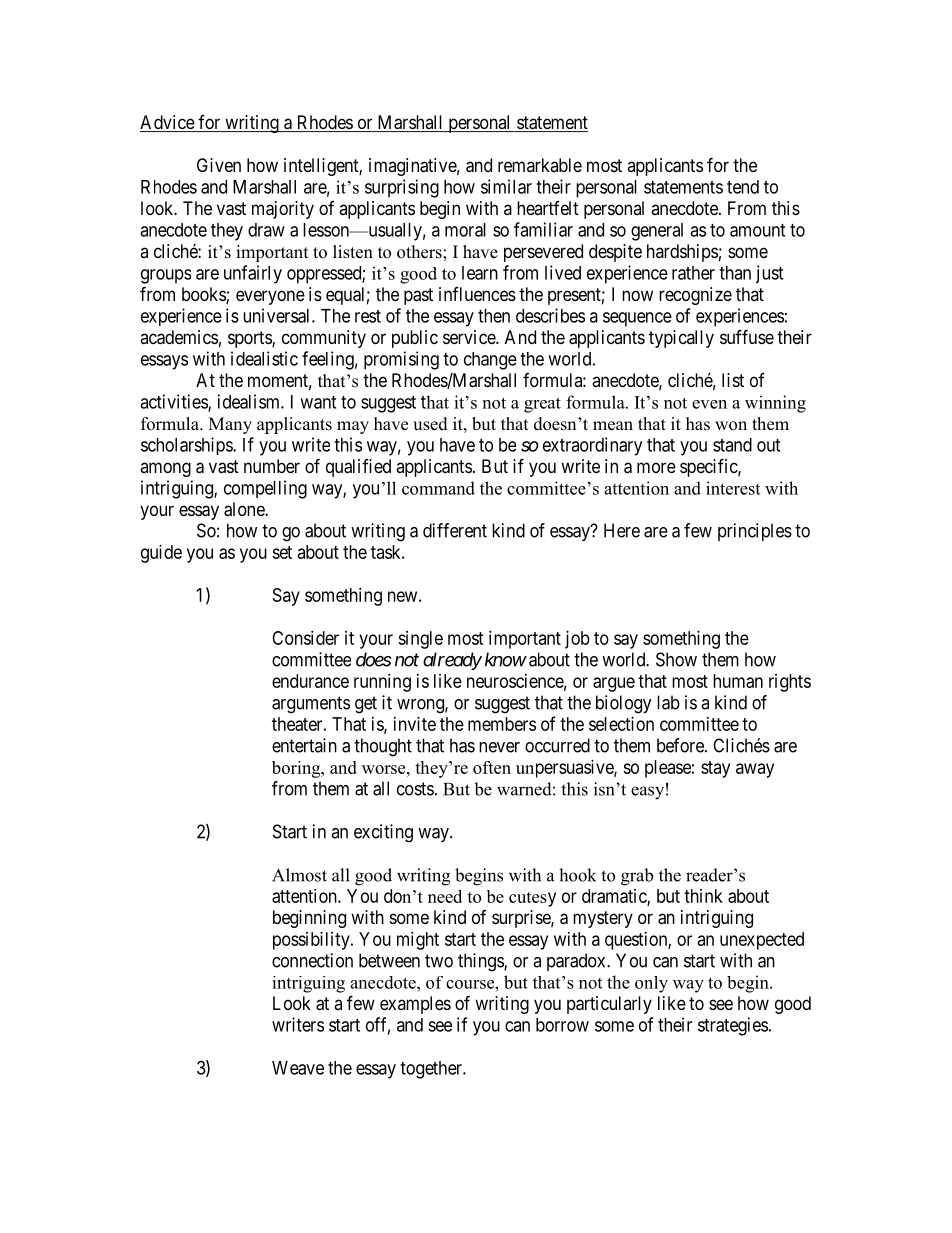 The image size is (952, 1233). What do you see at coordinates (743, 187) in the screenshot?
I see `tend` at bounding box center [743, 187].
